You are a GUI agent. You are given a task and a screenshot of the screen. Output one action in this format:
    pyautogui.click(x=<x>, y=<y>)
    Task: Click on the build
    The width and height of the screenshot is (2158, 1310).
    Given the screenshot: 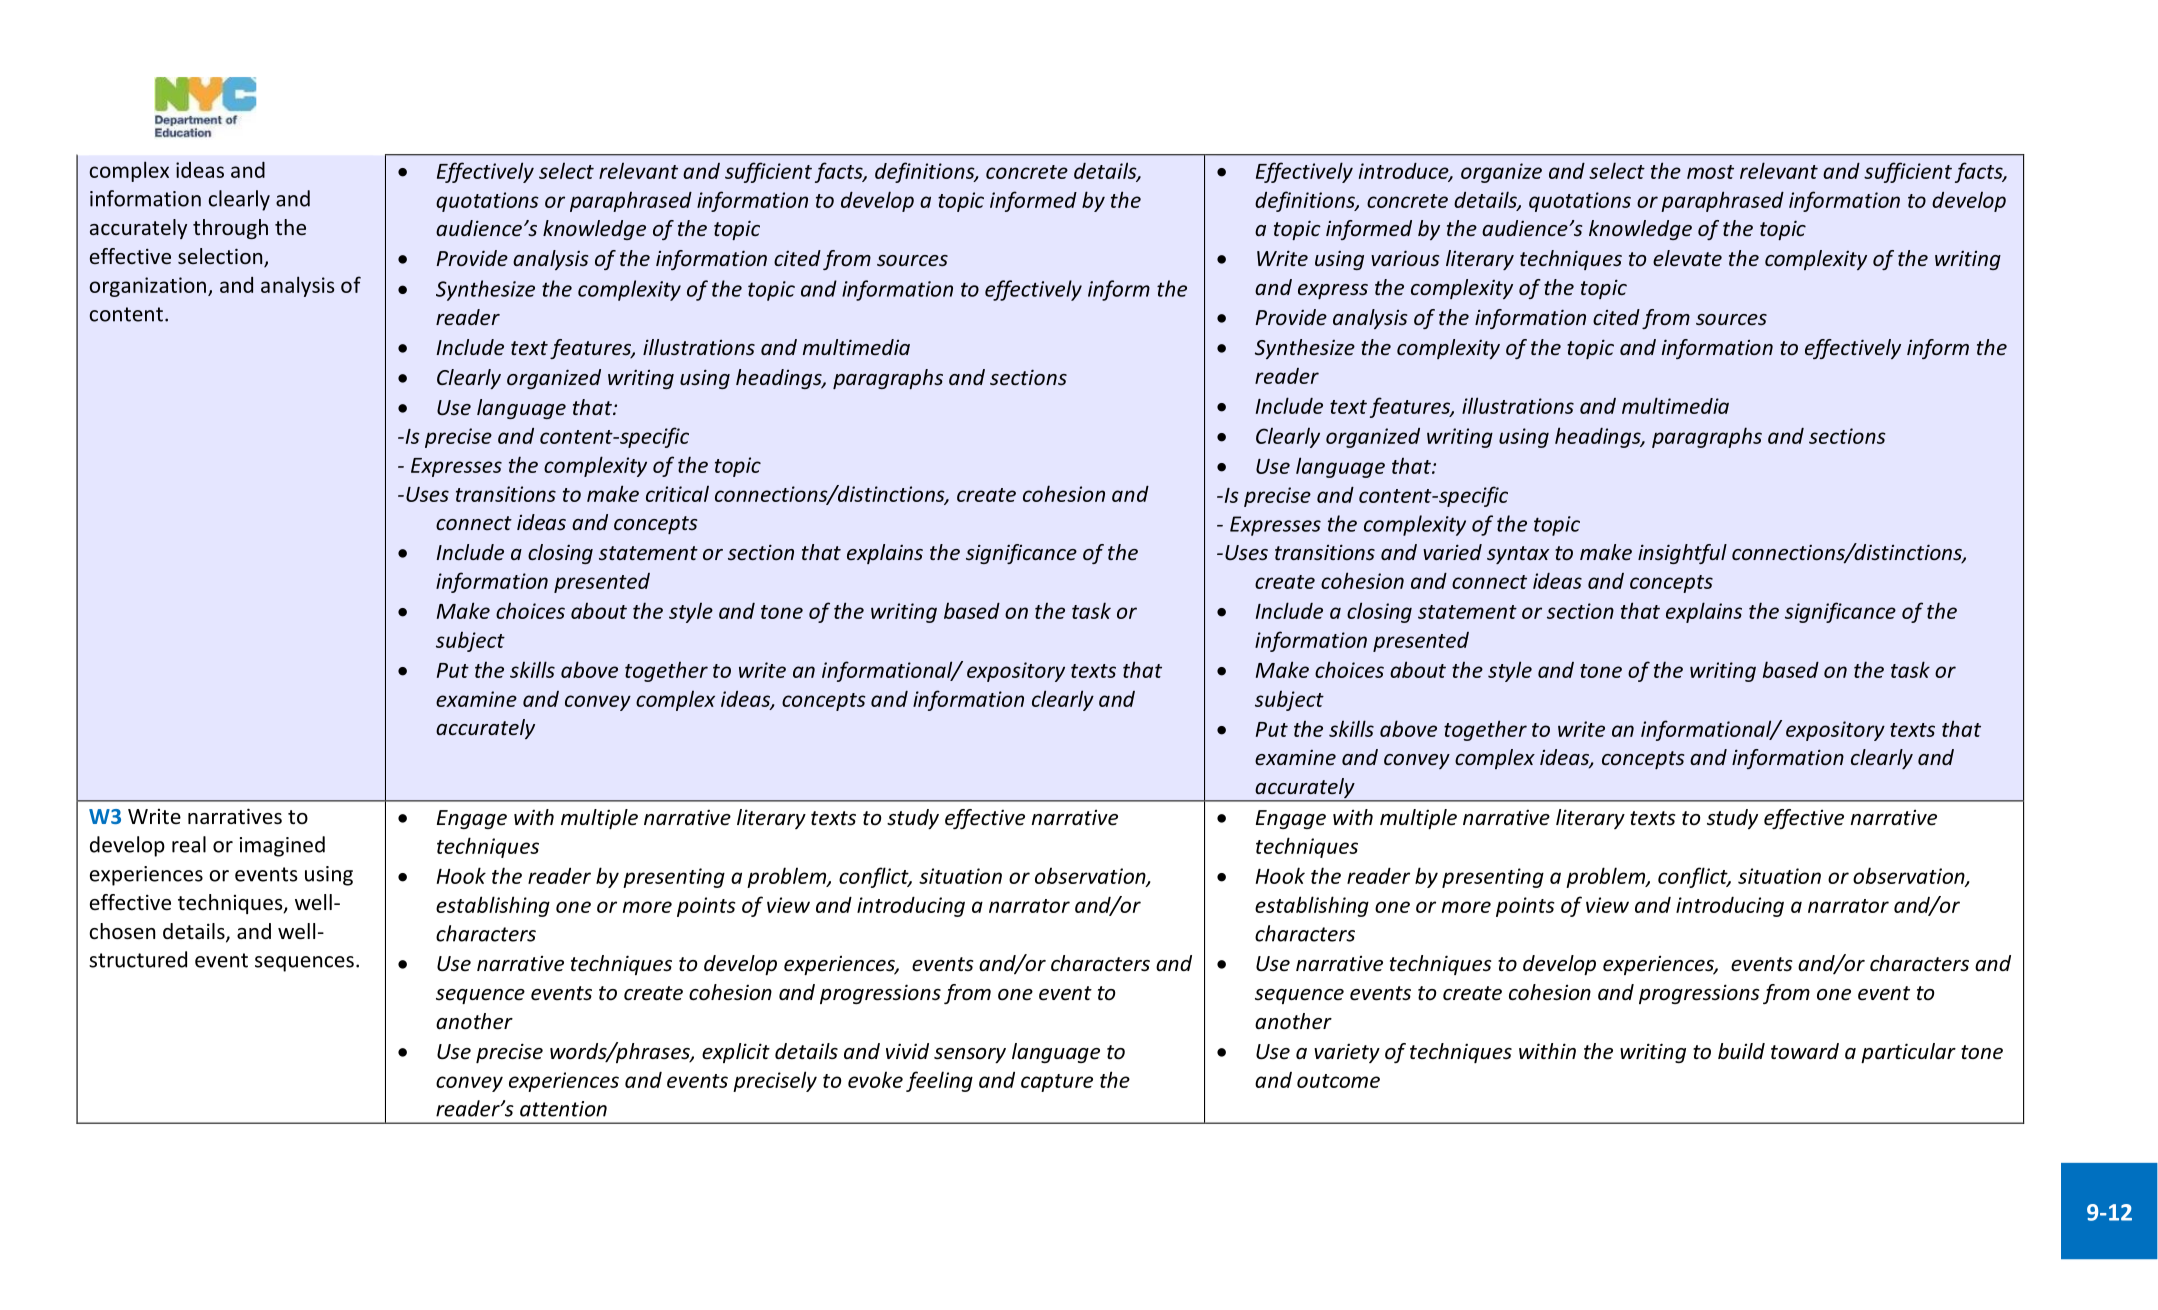 What is the action you would take?
    pyautogui.click(x=1741, y=1051)
